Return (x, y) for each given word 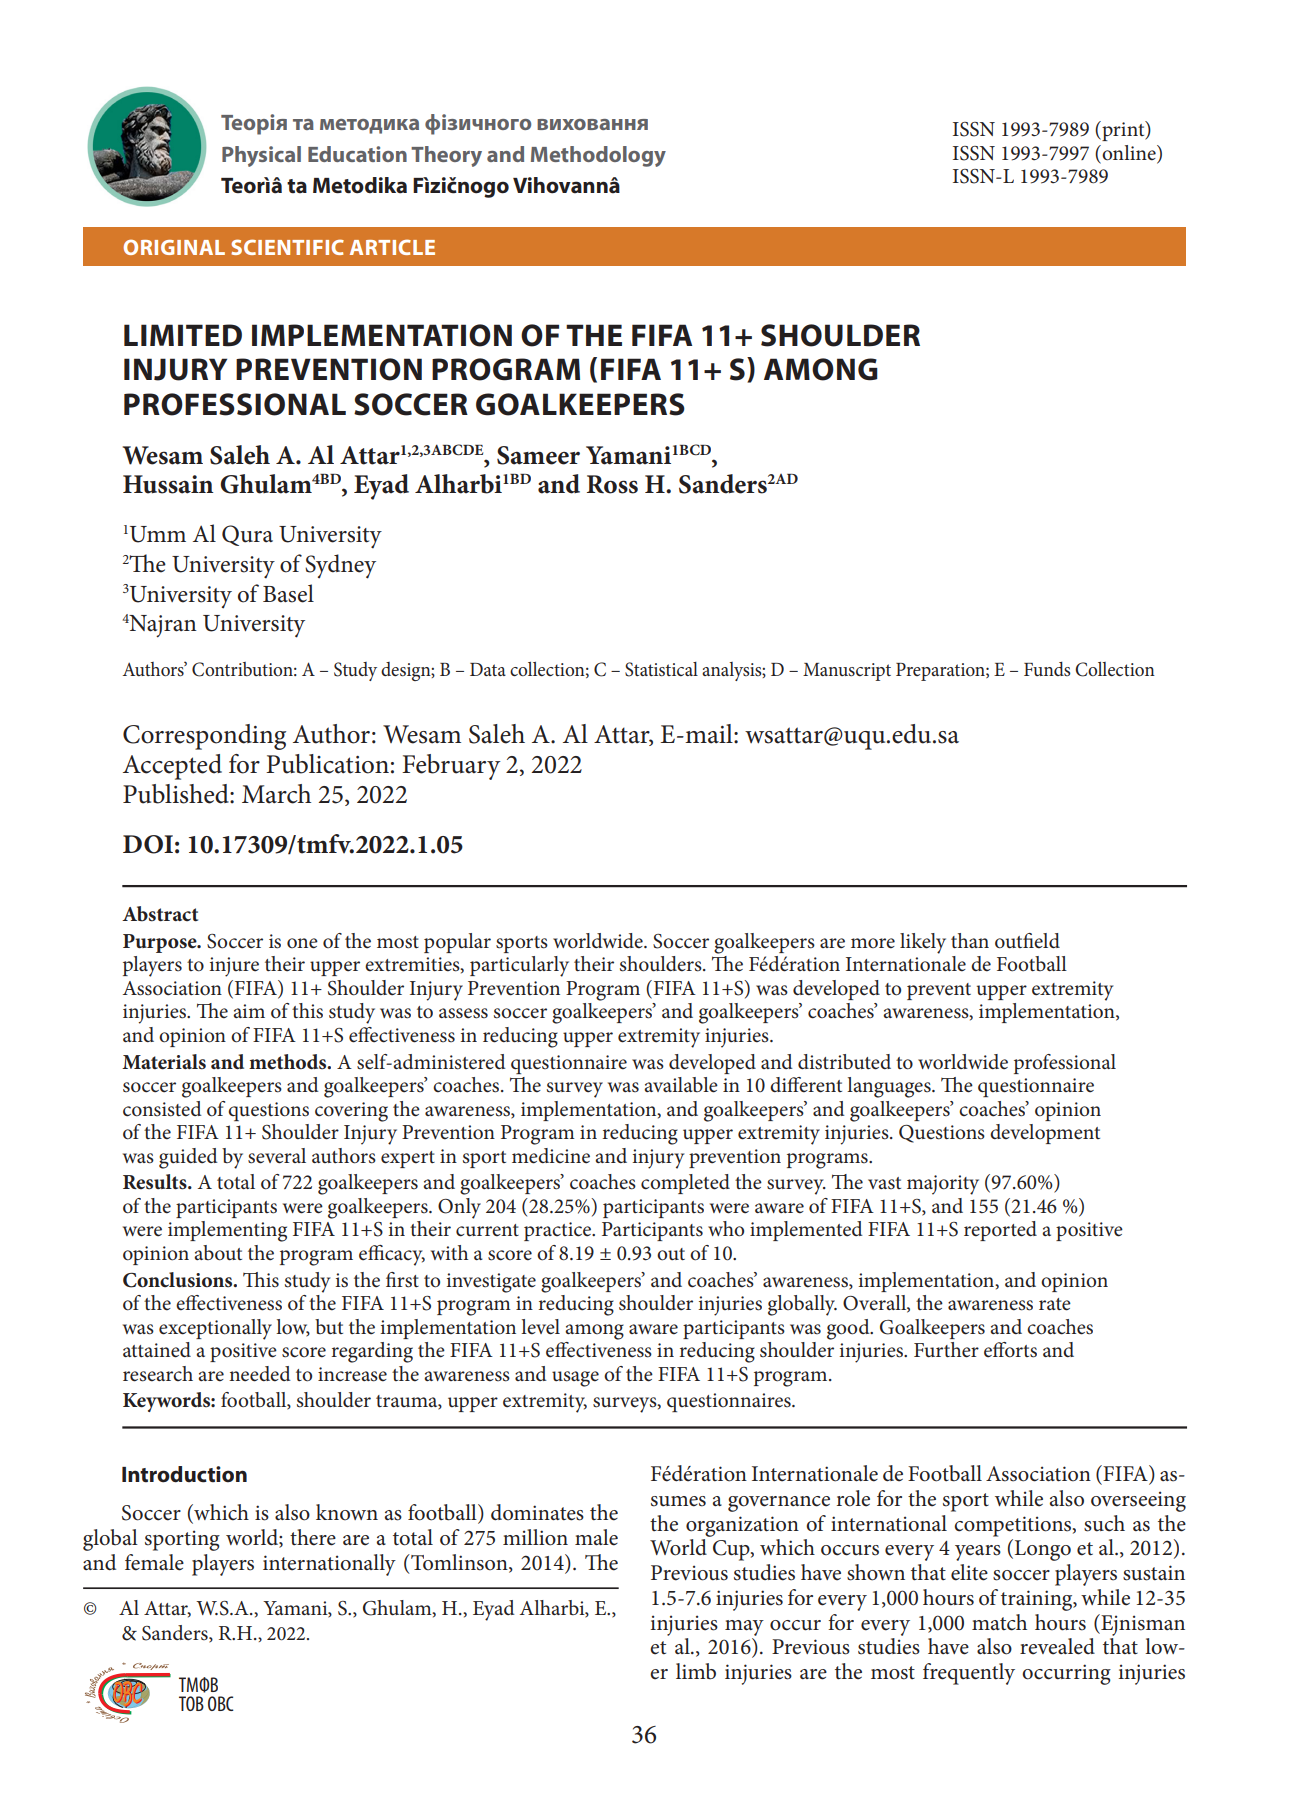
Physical (261, 156)
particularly (519, 966)
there (313, 1537)
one (302, 943)
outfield (1027, 941)
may (744, 1628)
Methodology (598, 156)
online (1129, 154)
